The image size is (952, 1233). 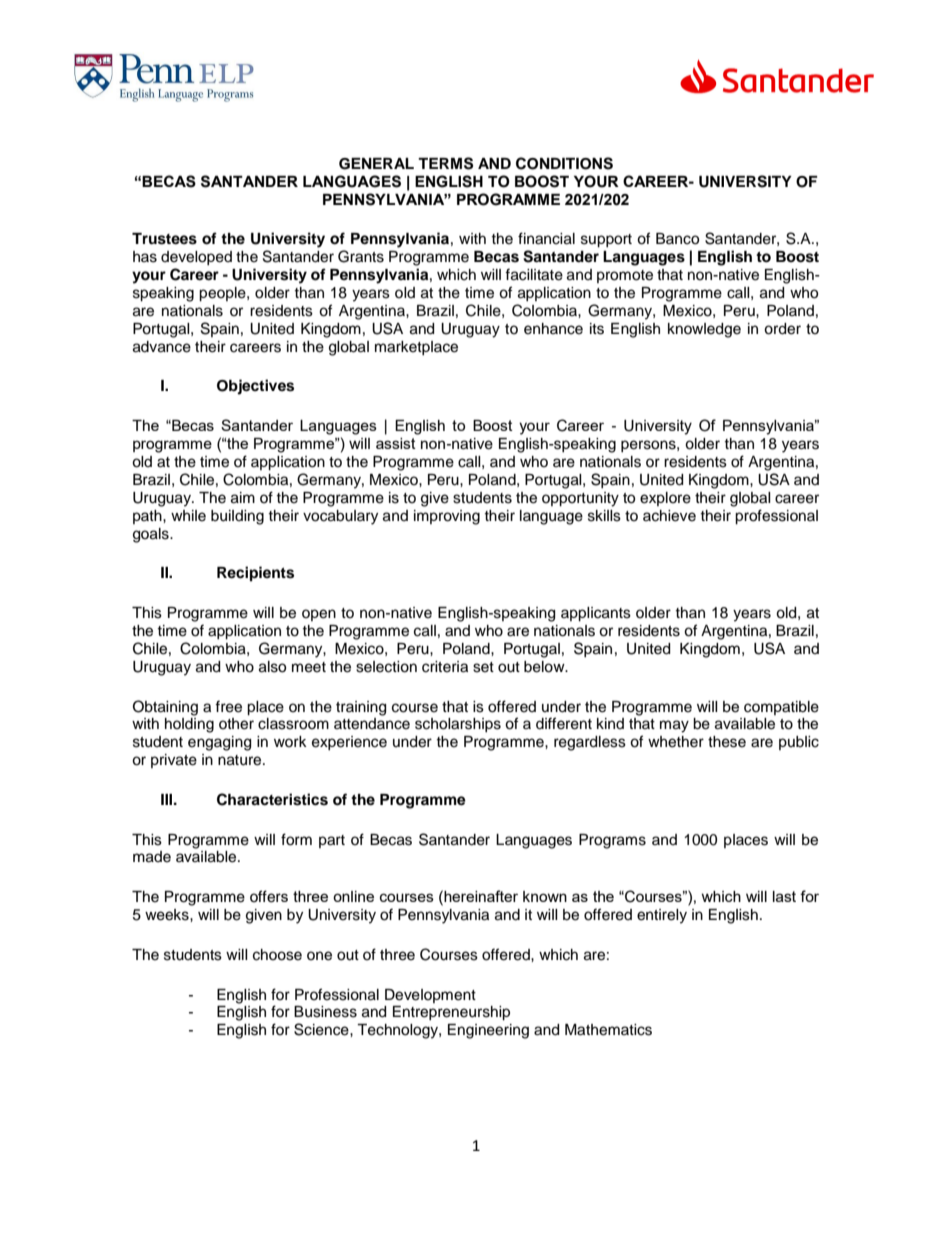 What do you see at coordinates (596, 614) in the page?
I see `applicants` at bounding box center [596, 614].
